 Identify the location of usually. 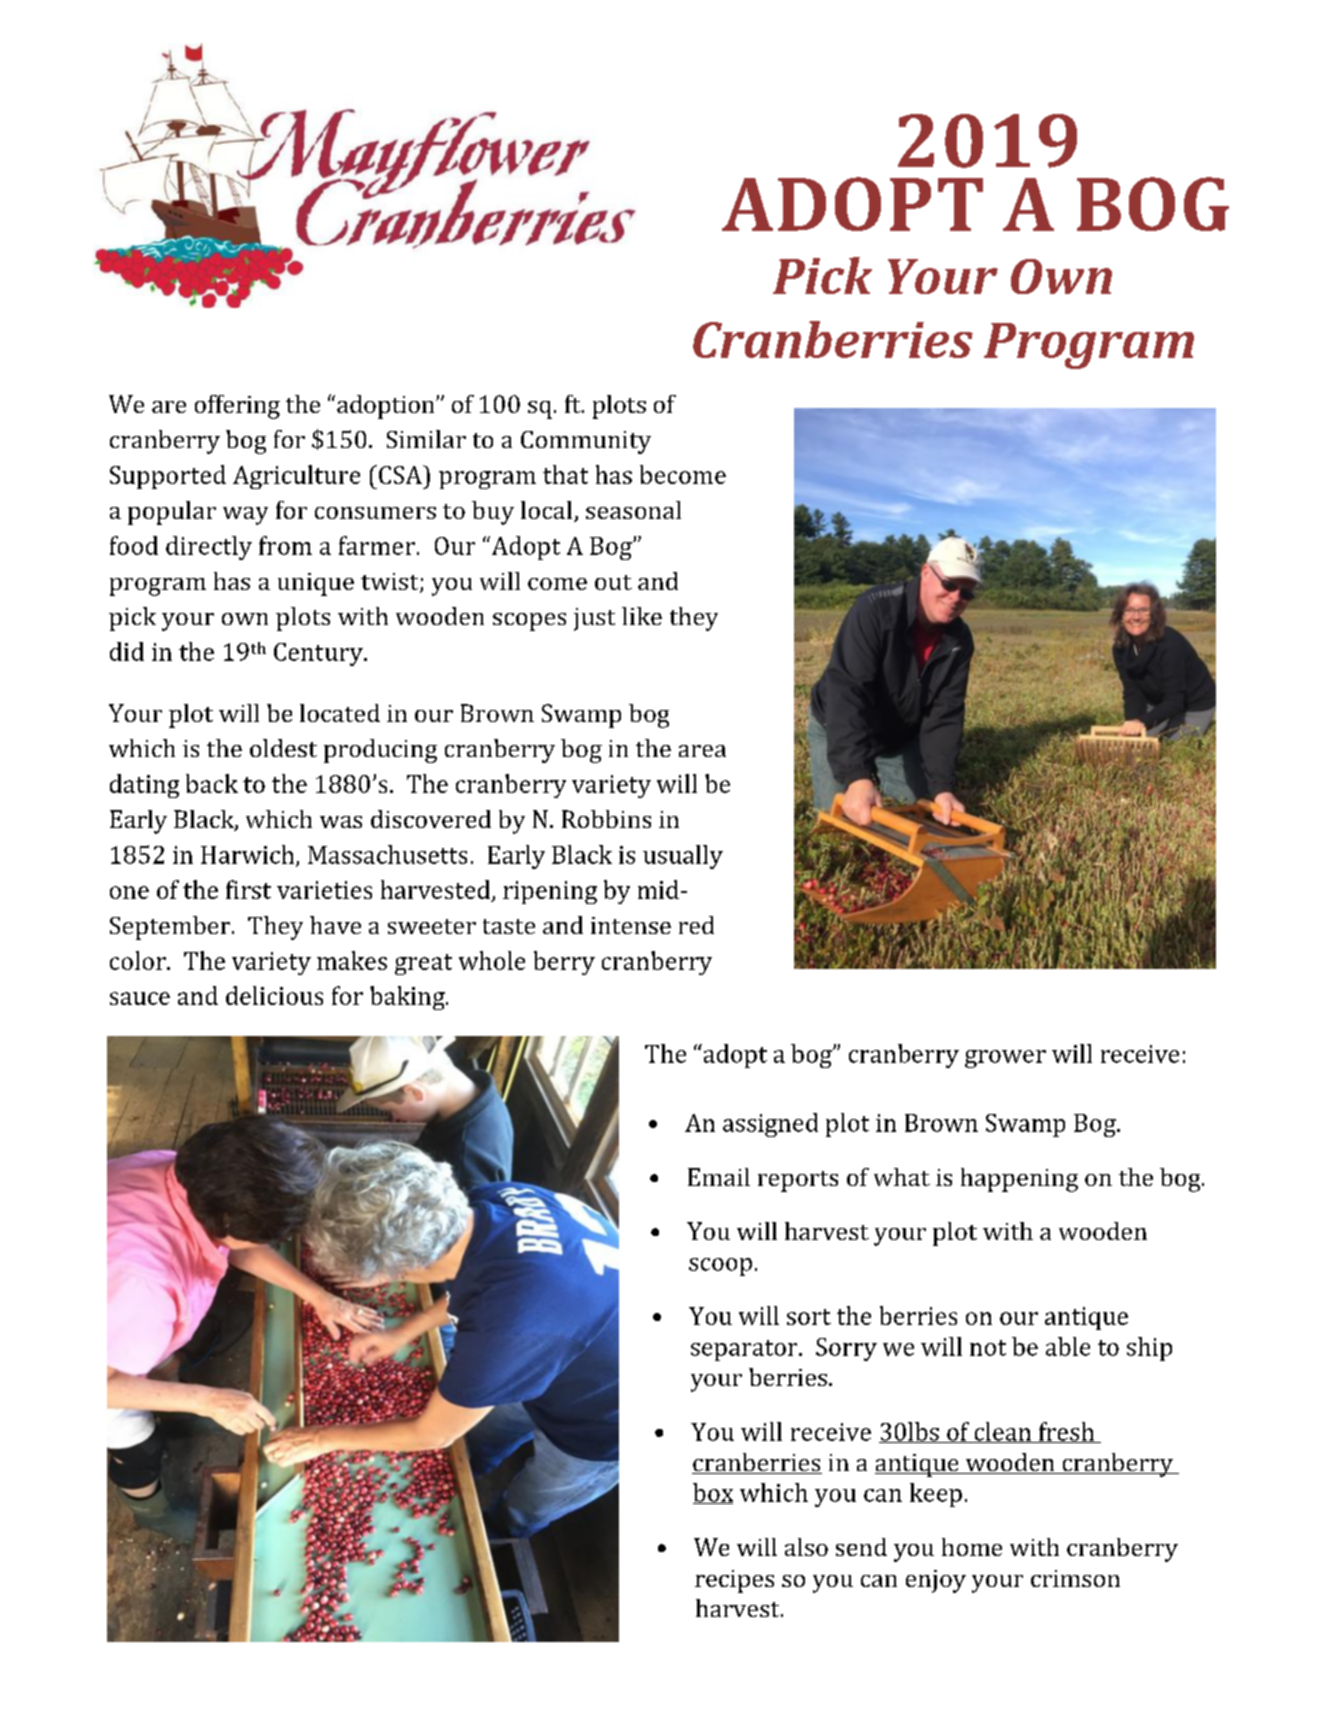
(683, 857).
